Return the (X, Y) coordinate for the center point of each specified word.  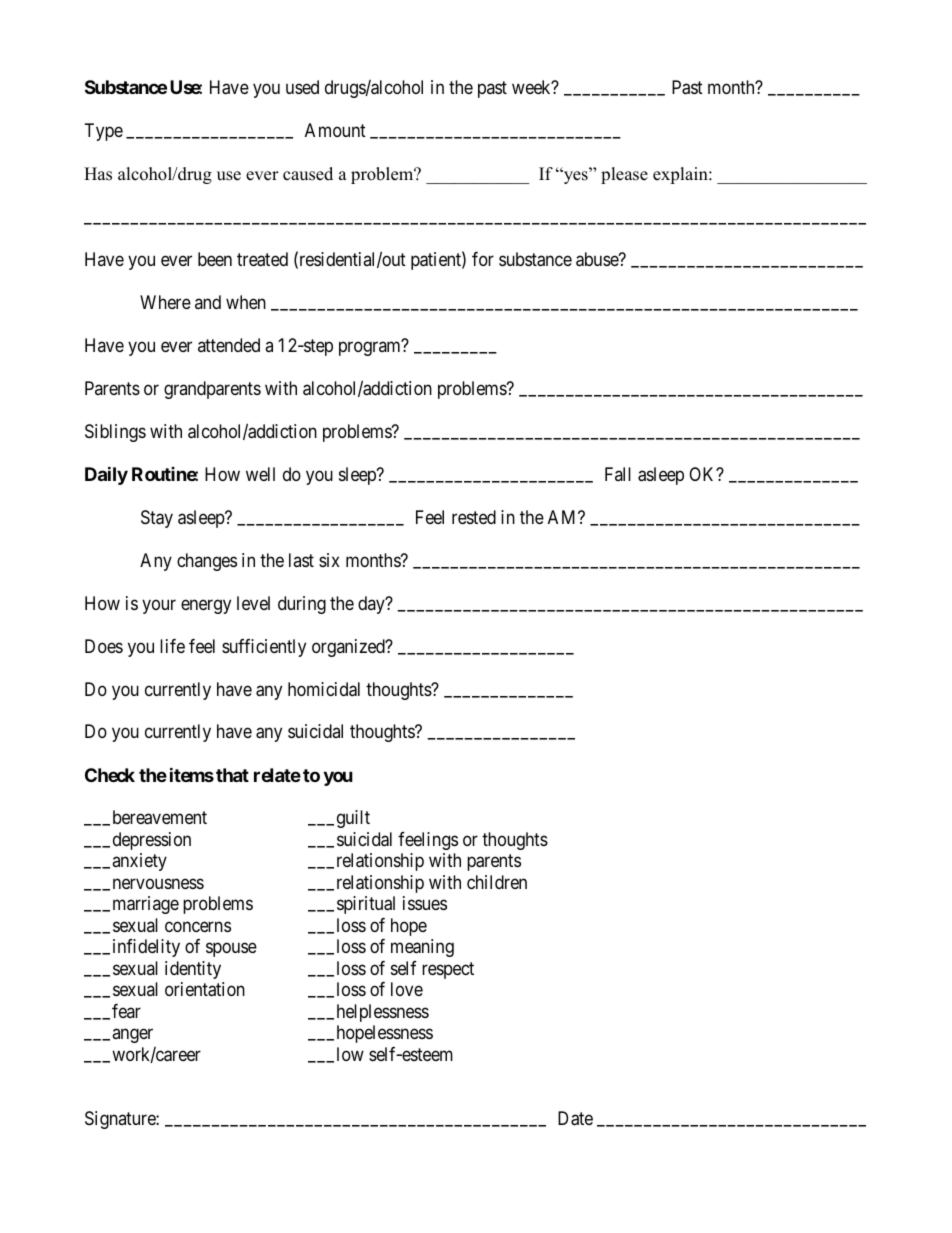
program (371, 348)
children (497, 882)
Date (575, 1118)
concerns (198, 926)
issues (425, 903)
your (159, 606)
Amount (335, 130)
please (624, 175)
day (372, 605)
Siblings (115, 433)
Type (104, 132)
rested (474, 517)
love (407, 989)
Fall (618, 474)
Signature (121, 1120)
